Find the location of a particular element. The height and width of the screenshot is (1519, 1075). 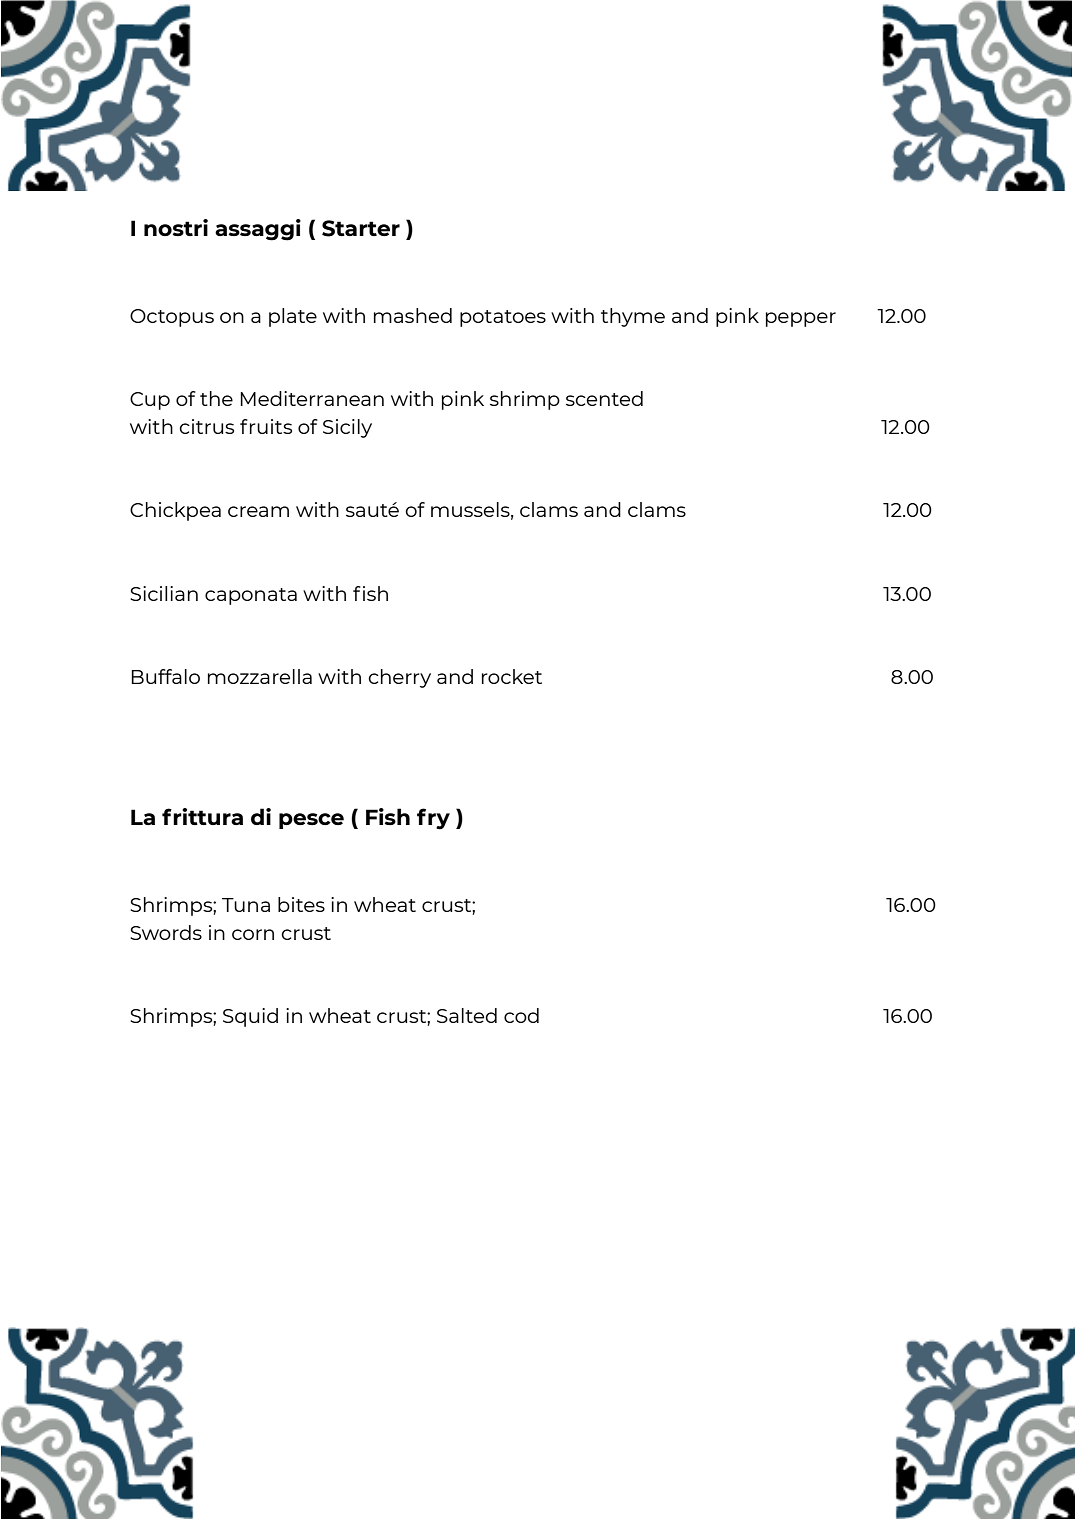

plate is located at coordinates (293, 317).
